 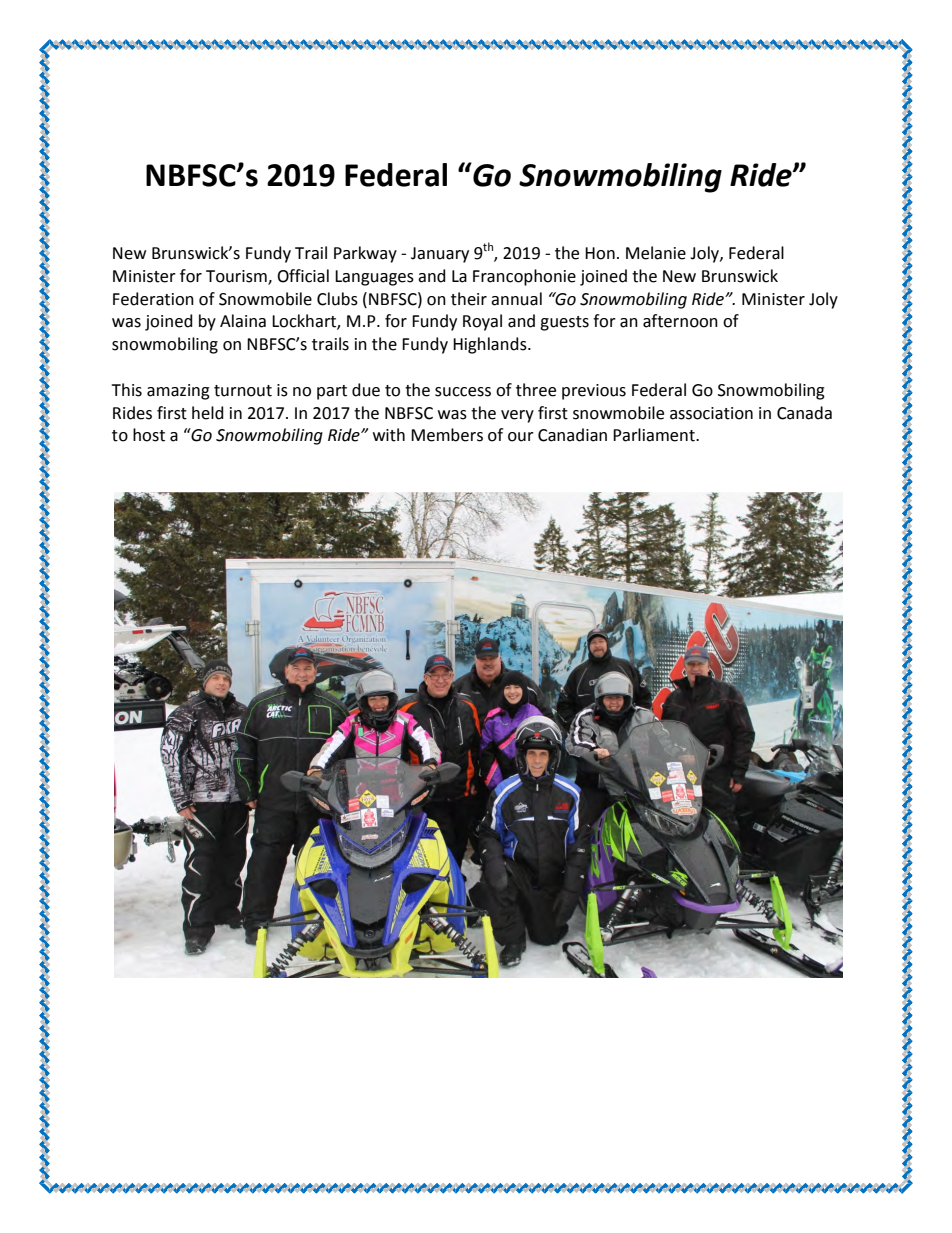 What do you see at coordinates (440, 255) in the screenshot?
I see `January` at bounding box center [440, 255].
